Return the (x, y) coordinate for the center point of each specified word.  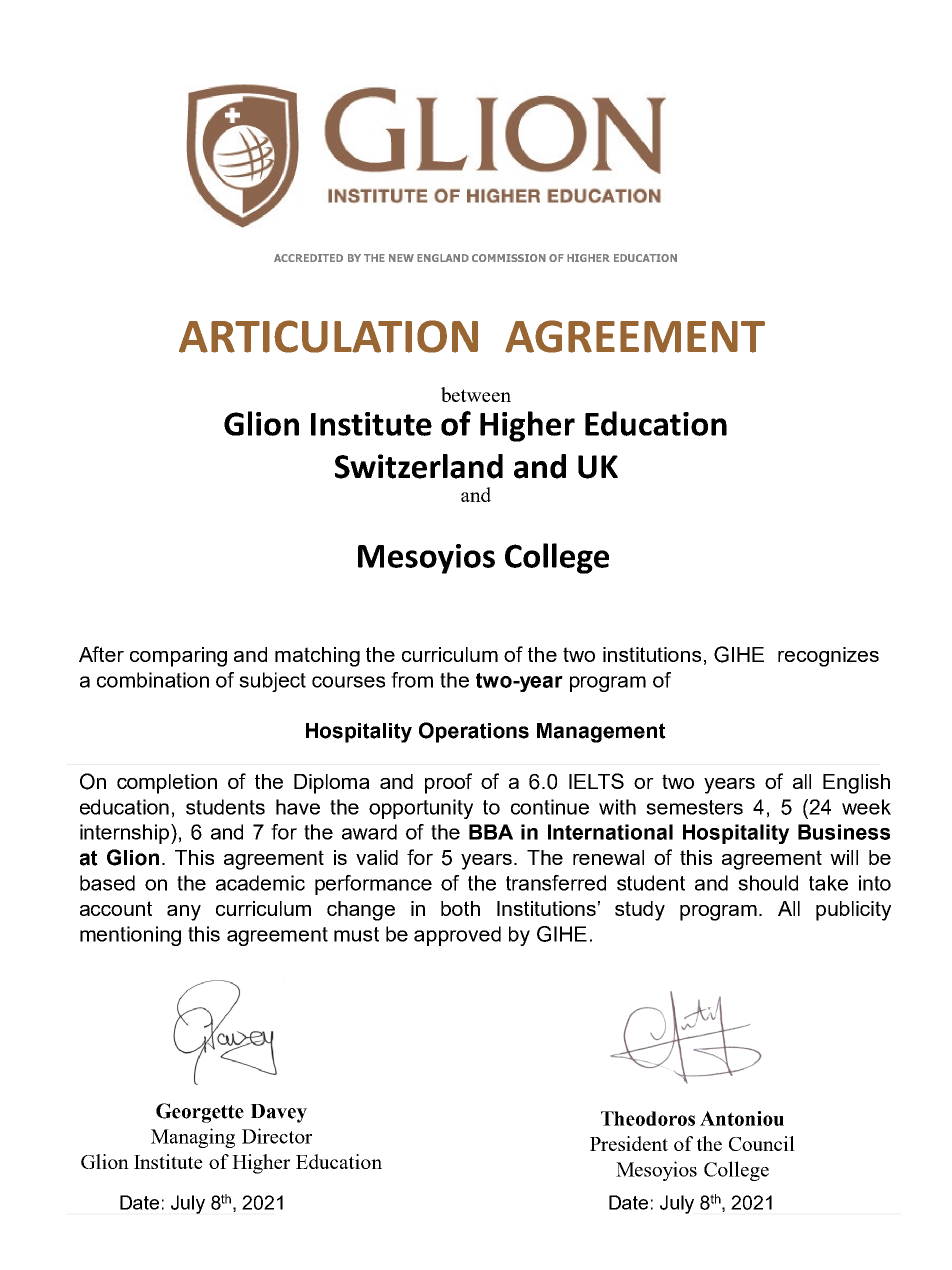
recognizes (828, 657)
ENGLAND (443, 258)
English (856, 784)
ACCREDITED (308, 258)
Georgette (200, 1113)
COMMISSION (509, 258)
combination (153, 680)
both (460, 908)
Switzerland (419, 466)
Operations (474, 732)
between (476, 394)
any (184, 913)
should (768, 883)
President (629, 1143)
